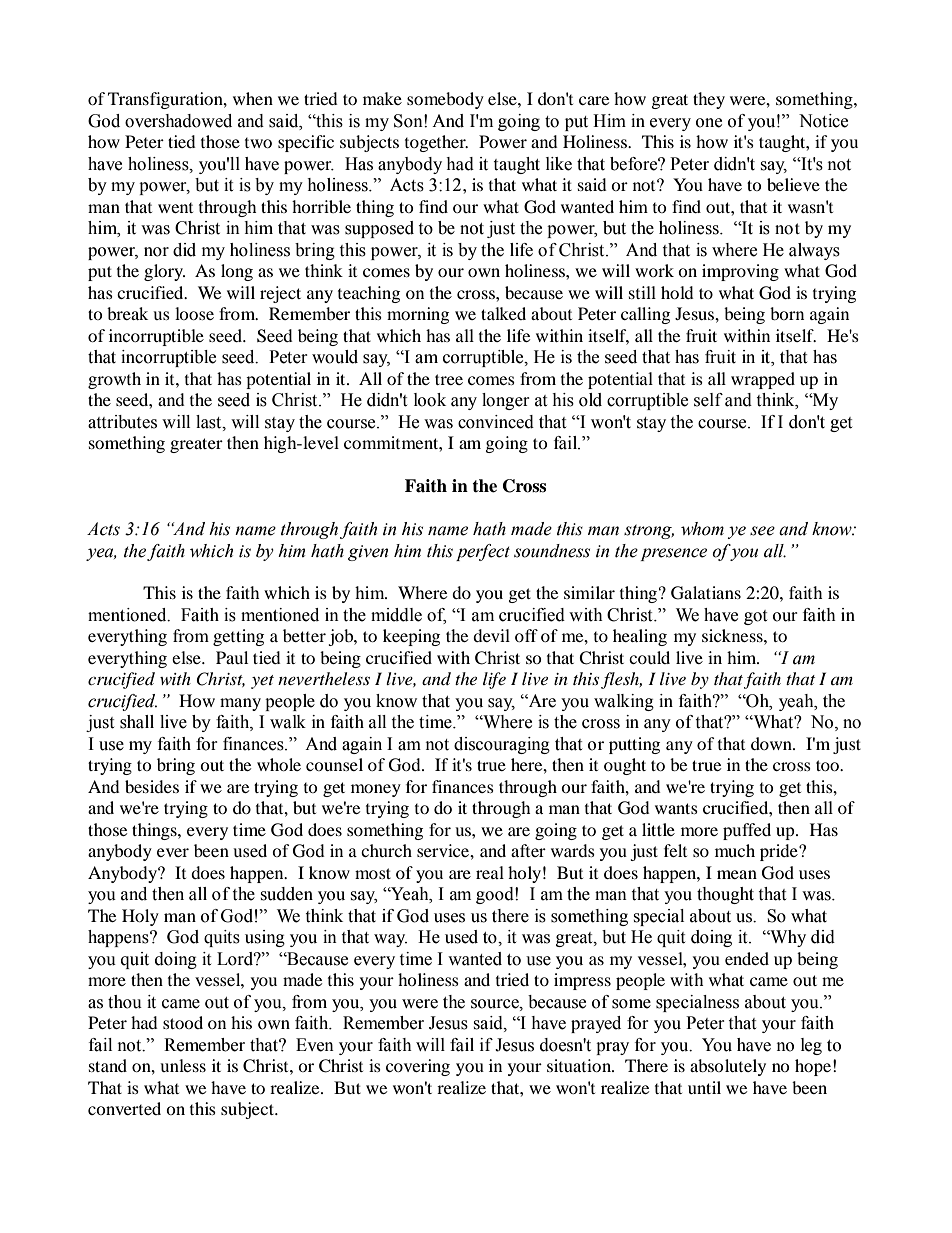  Describe the element at coordinates (772, 743) in the page. I see `down` at that location.
